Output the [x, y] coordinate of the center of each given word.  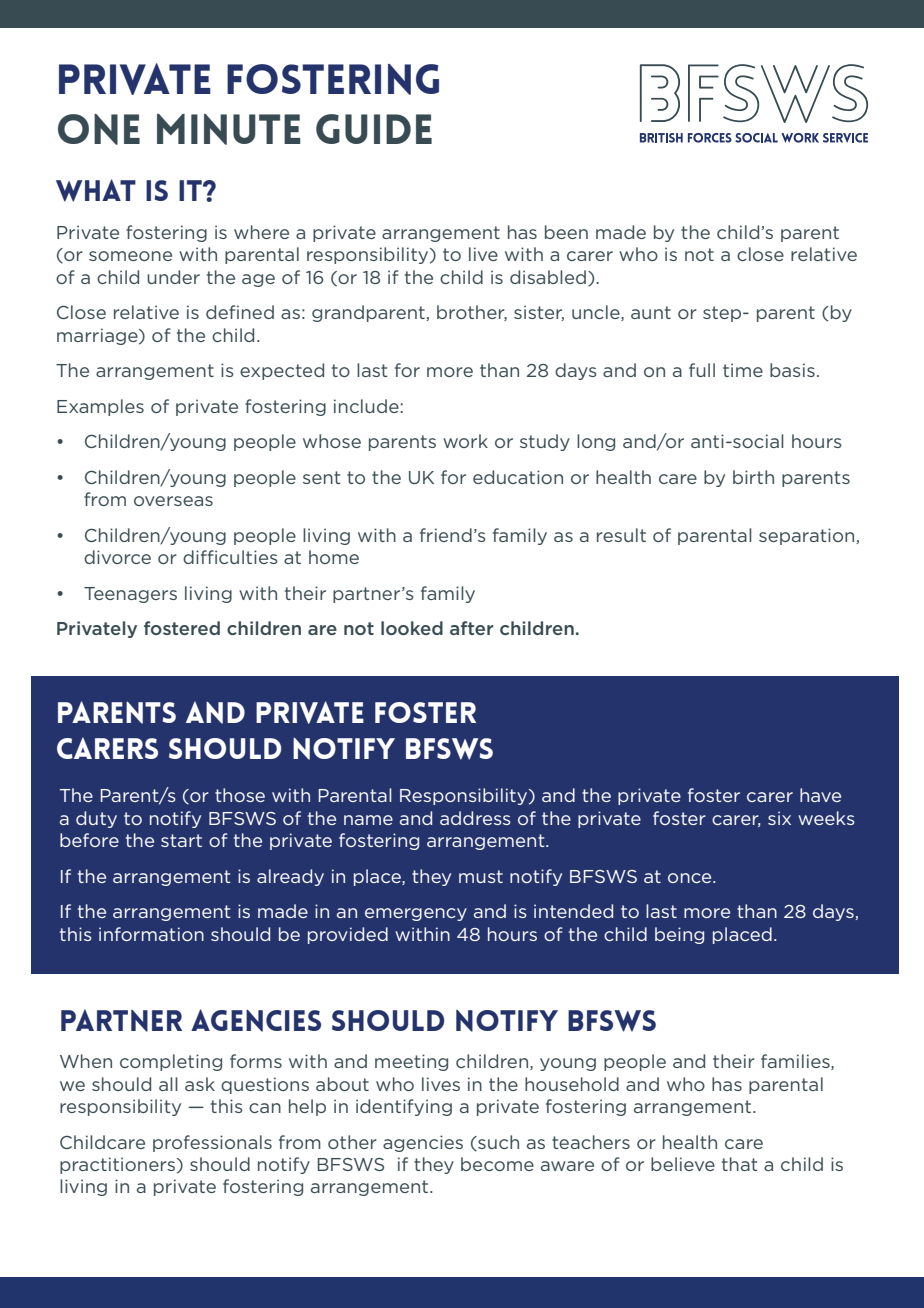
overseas [173, 501]
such [497, 1143]
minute [229, 129]
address [475, 818]
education [518, 477]
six [779, 818]
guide [374, 129]
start [181, 840]
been [566, 232]
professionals [212, 1143]
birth [753, 477]
